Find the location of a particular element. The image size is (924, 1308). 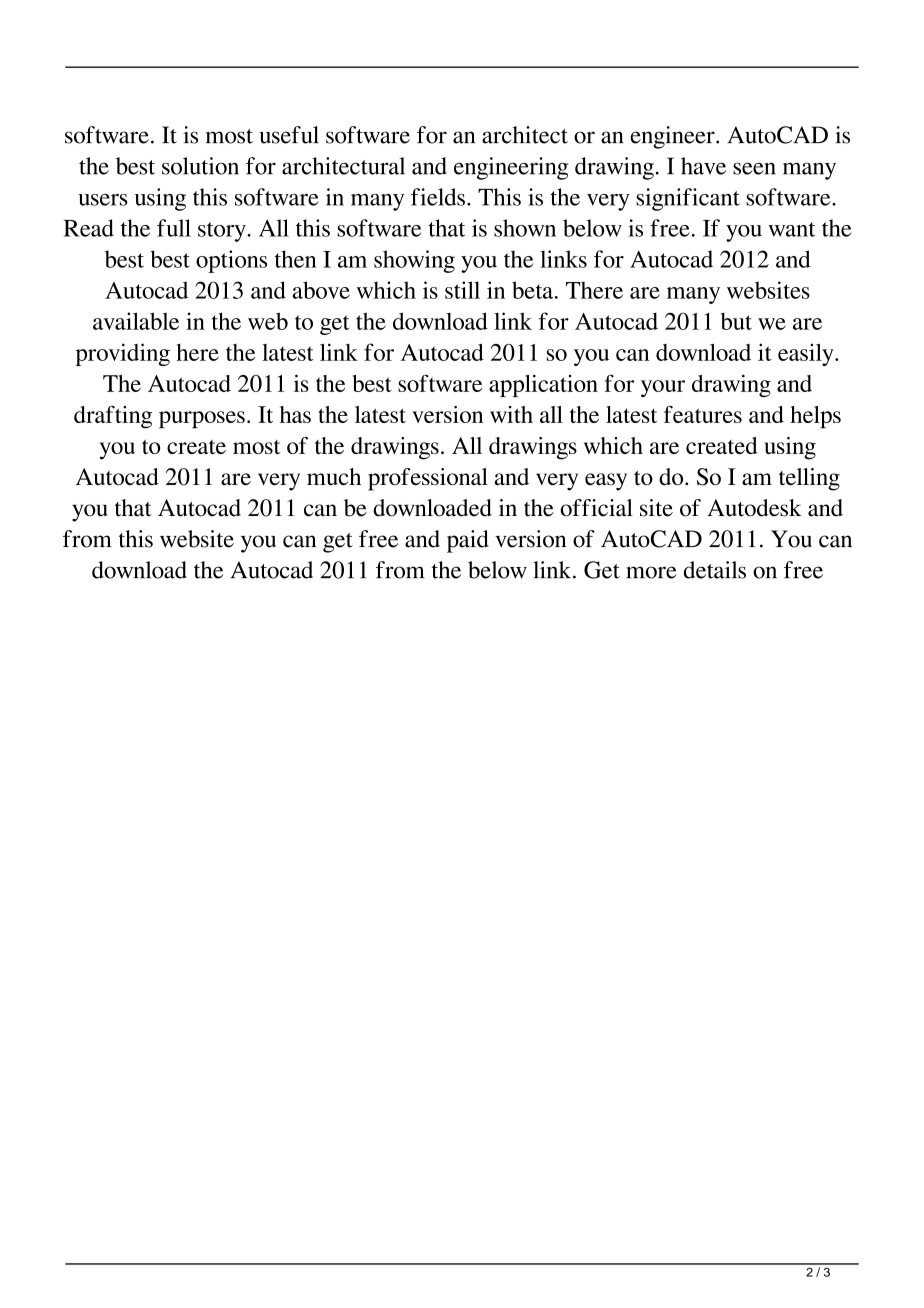

solution is located at coordinates (200, 166).
